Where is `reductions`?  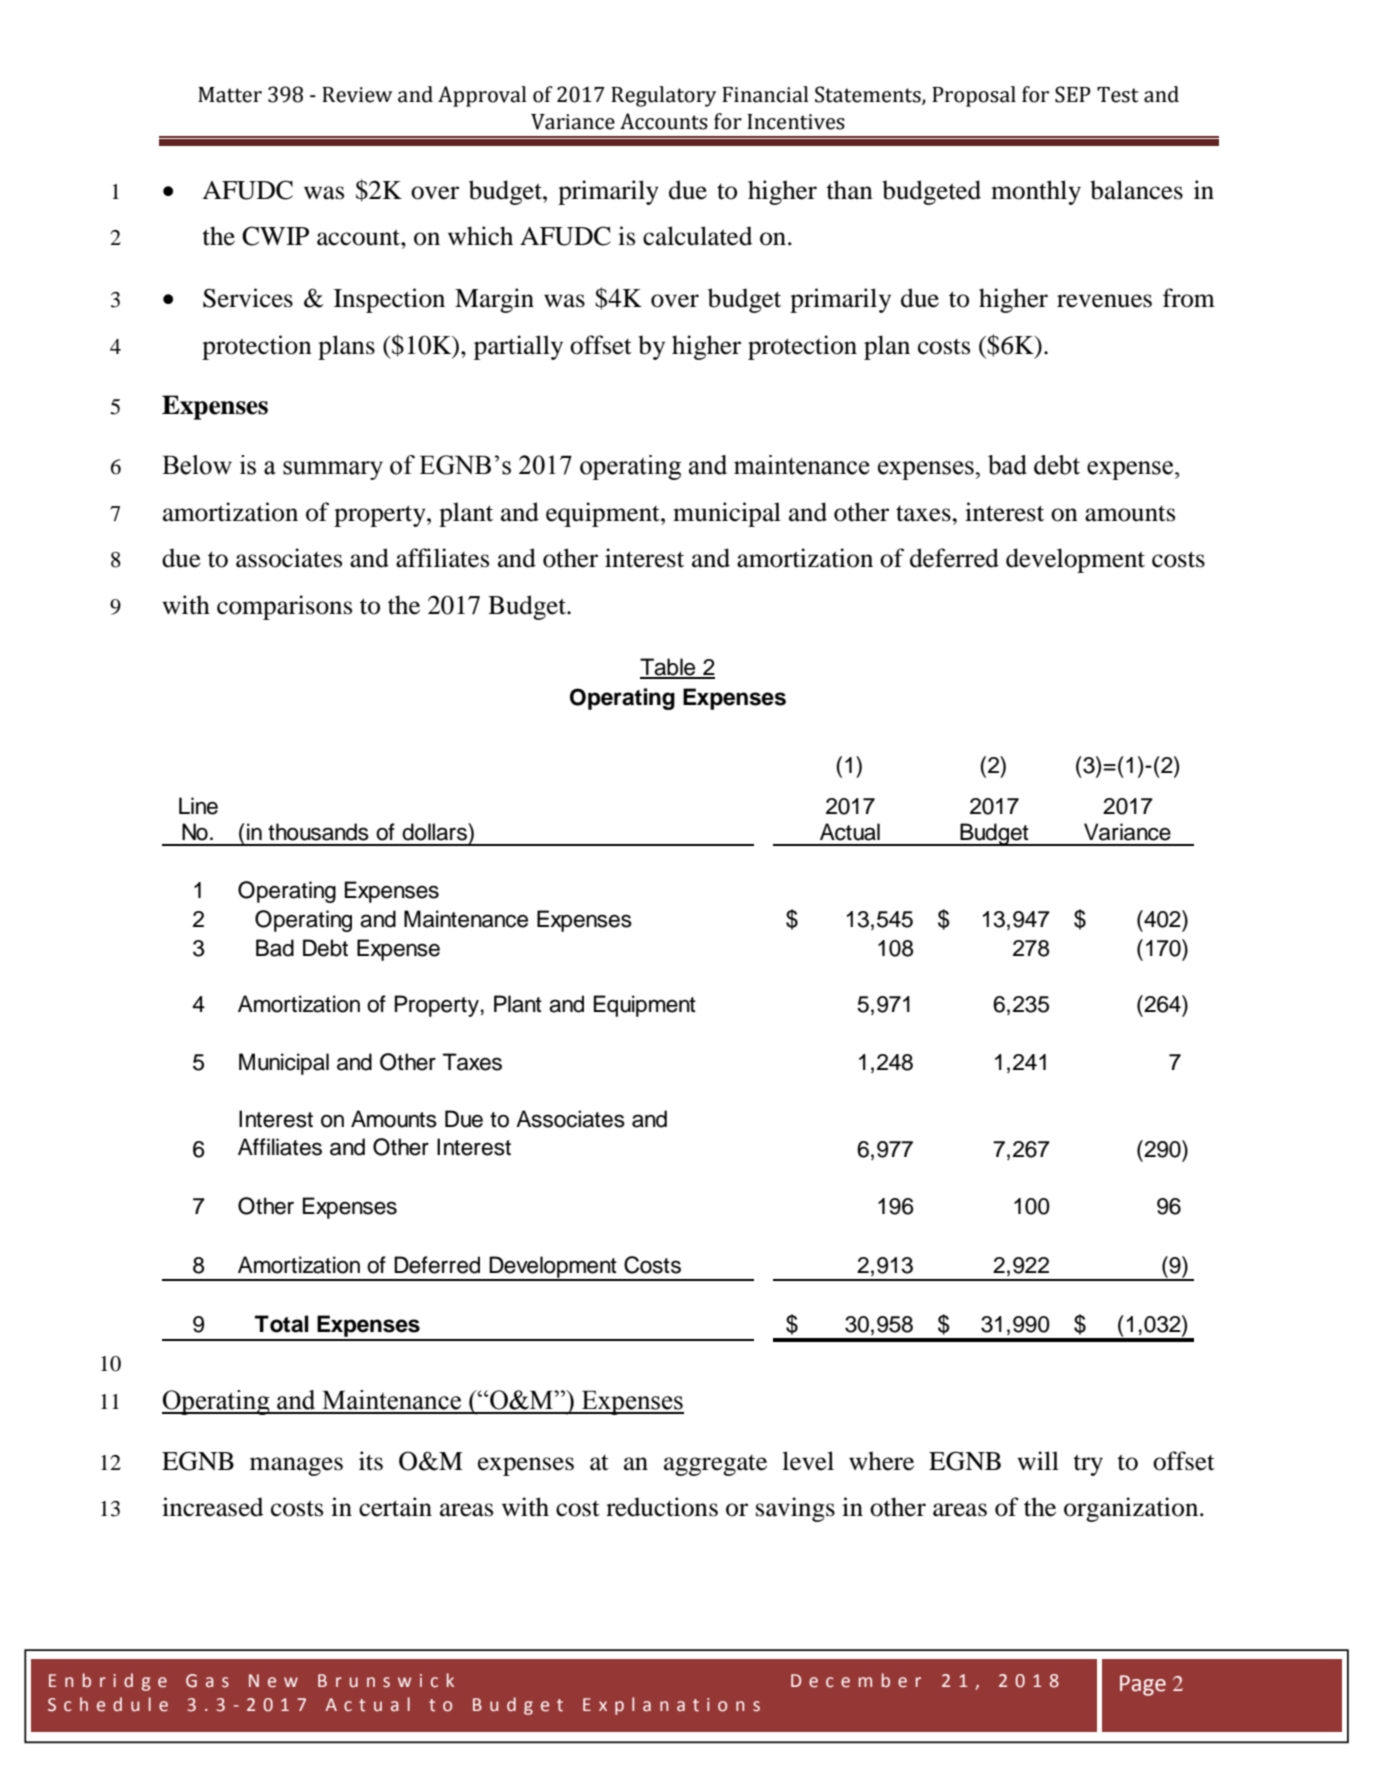
reductions is located at coordinates (662, 1507).
